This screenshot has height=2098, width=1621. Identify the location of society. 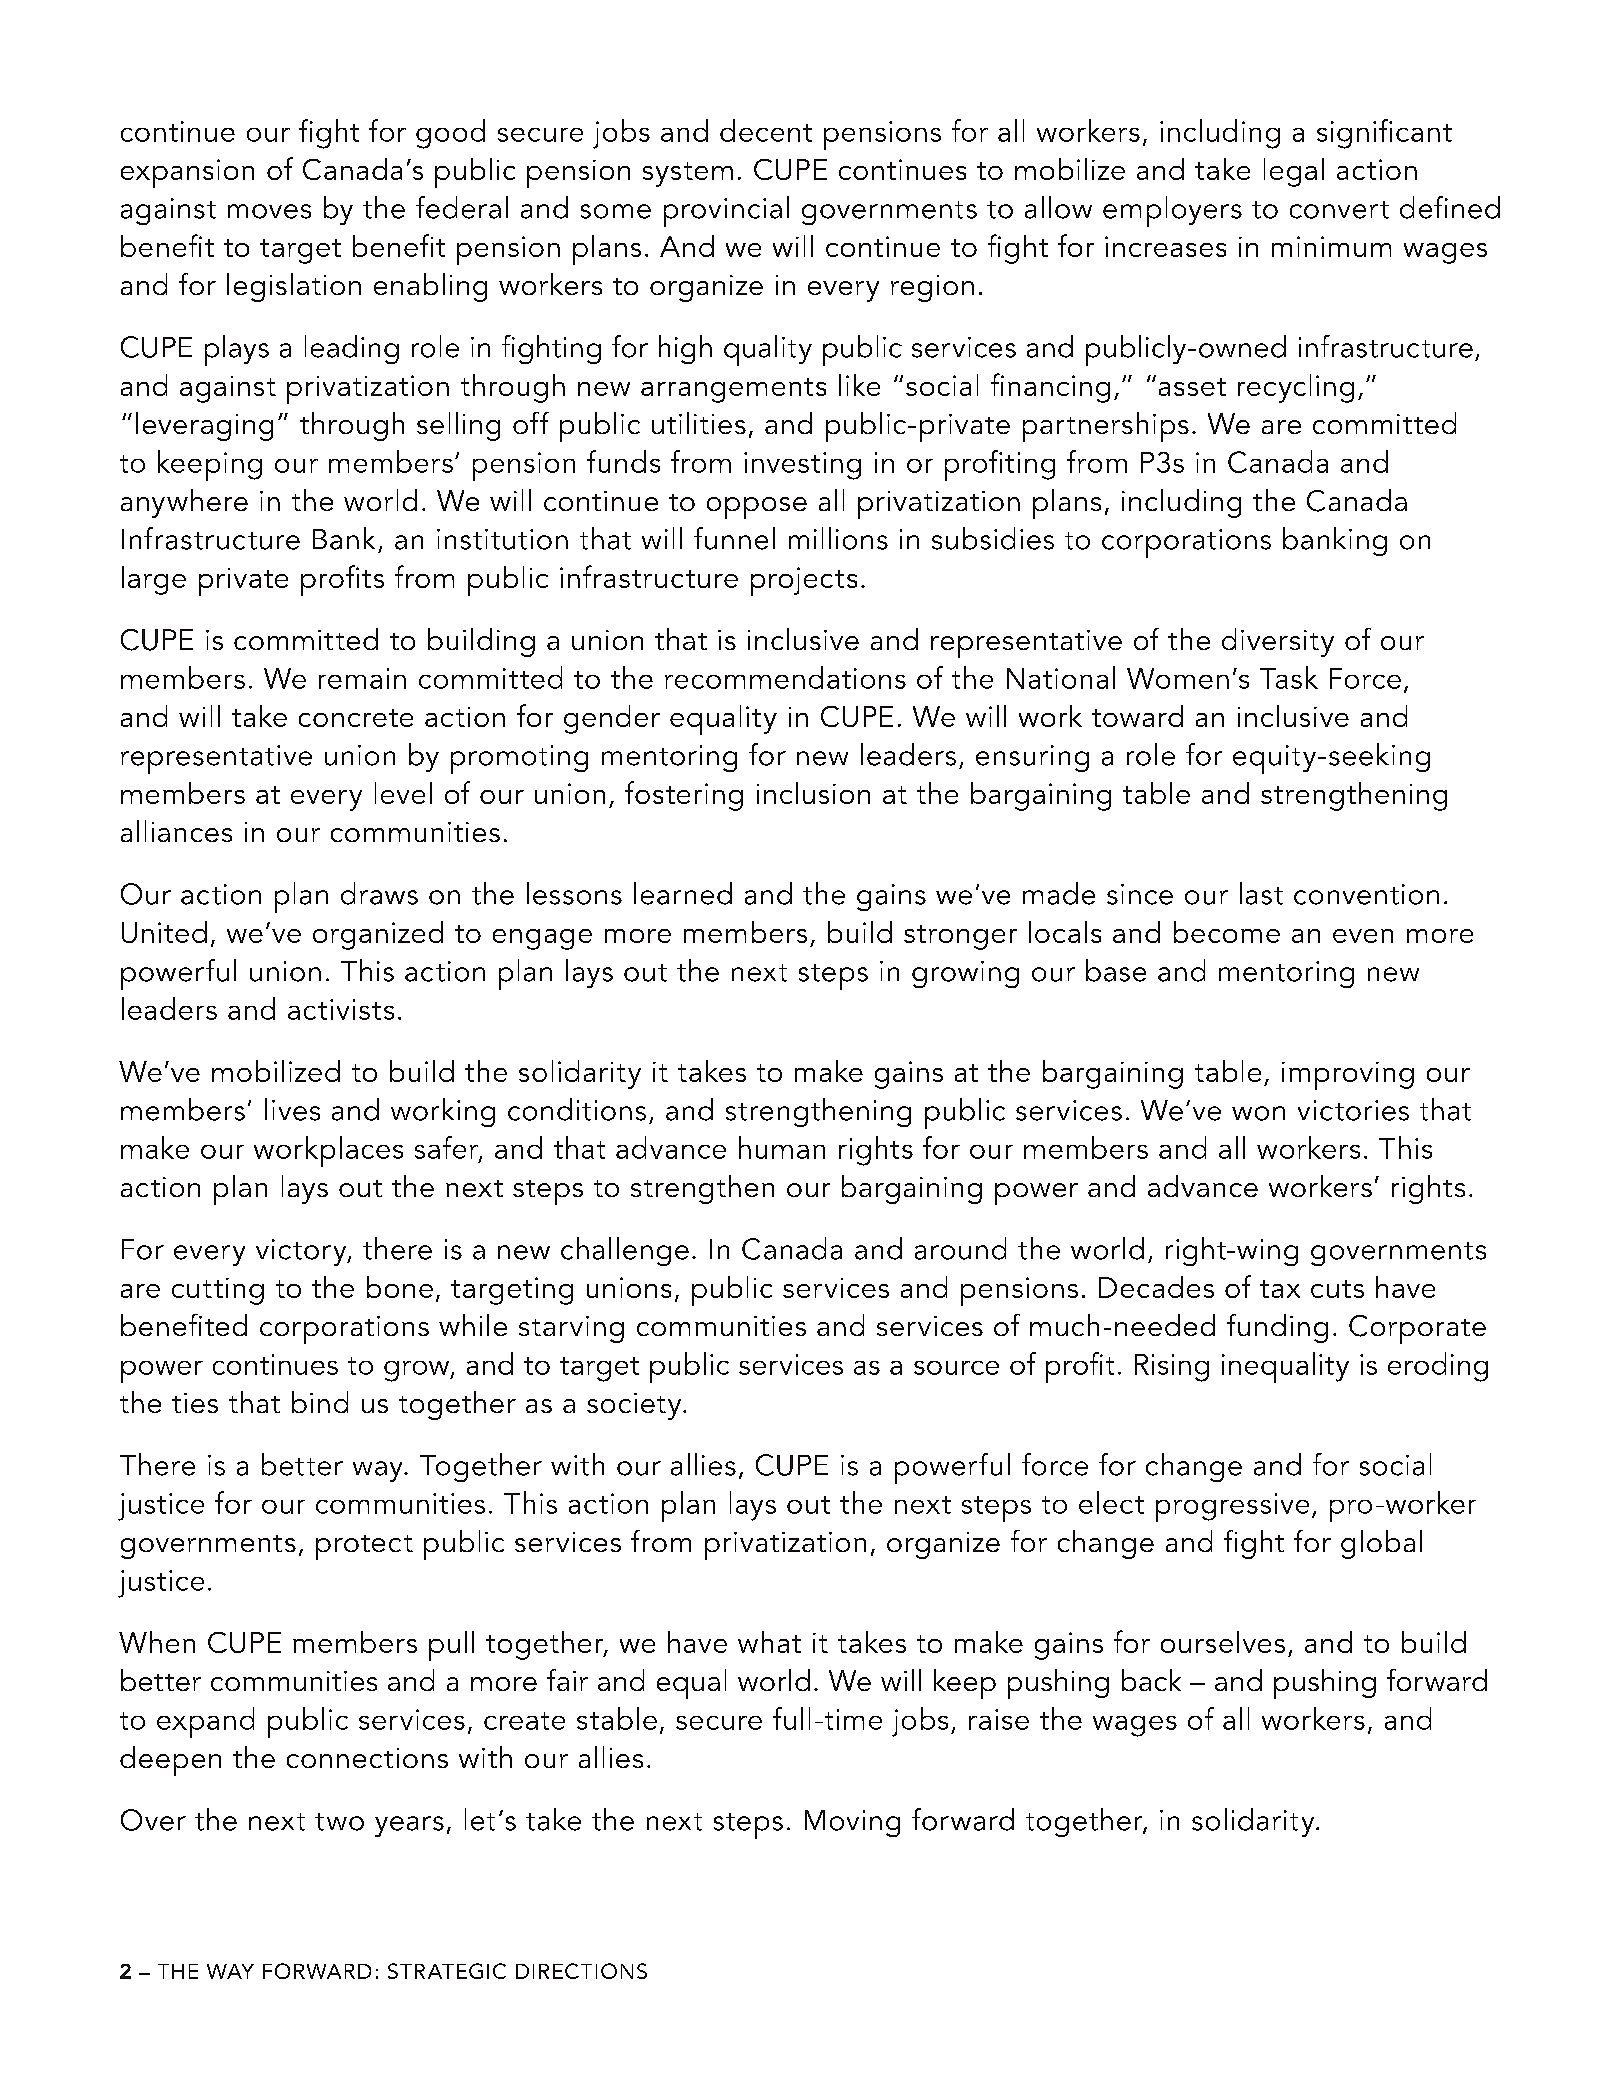
(635, 1406).
